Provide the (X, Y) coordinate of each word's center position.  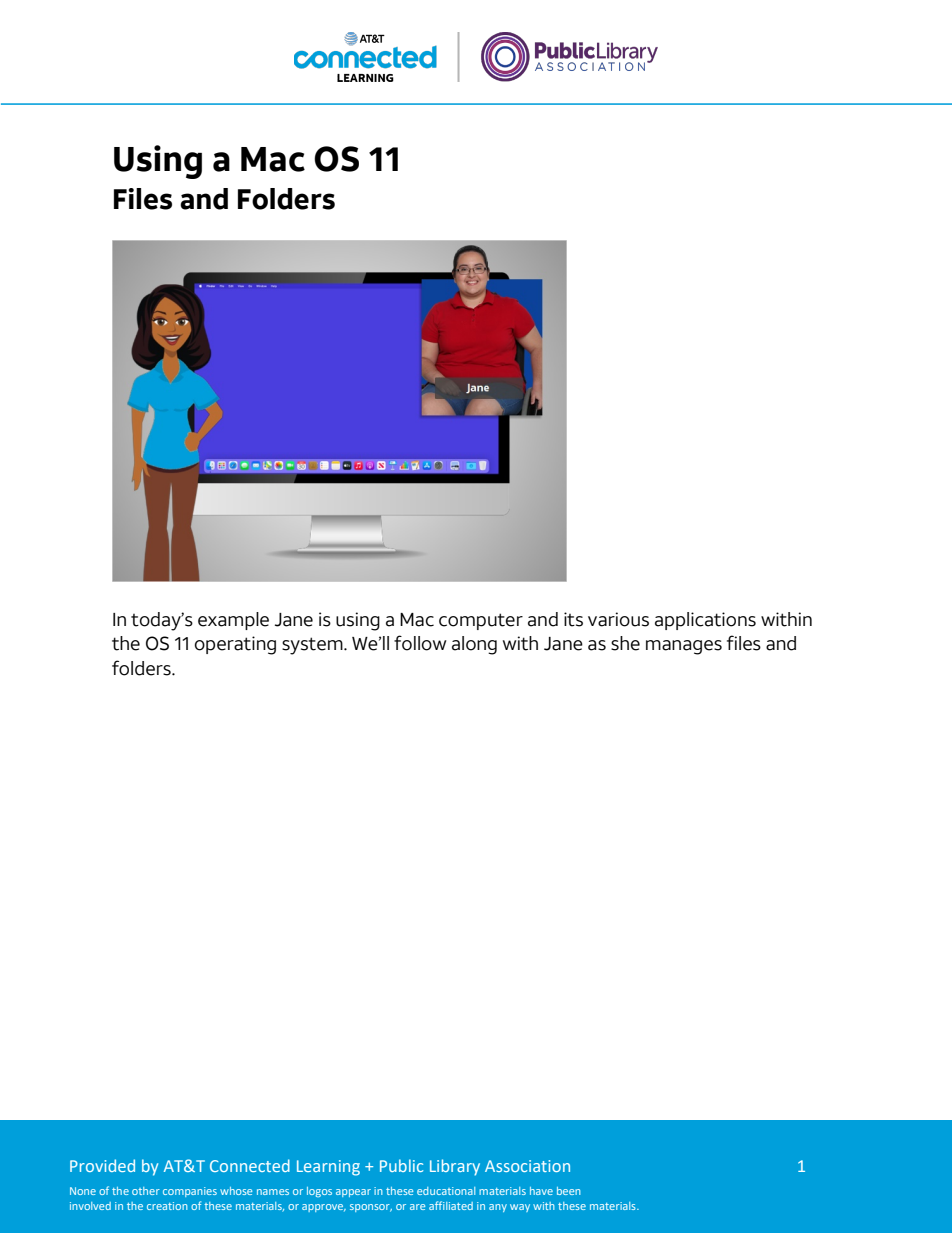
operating (235, 645)
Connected (250, 1165)
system (313, 646)
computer (481, 621)
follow (420, 643)
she (625, 643)
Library (455, 1167)
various (618, 619)
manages (684, 647)
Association (527, 1166)
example (233, 621)
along (474, 645)
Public (401, 1165)
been (568, 1191)
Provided (102, 1165)
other (146, 1191)
